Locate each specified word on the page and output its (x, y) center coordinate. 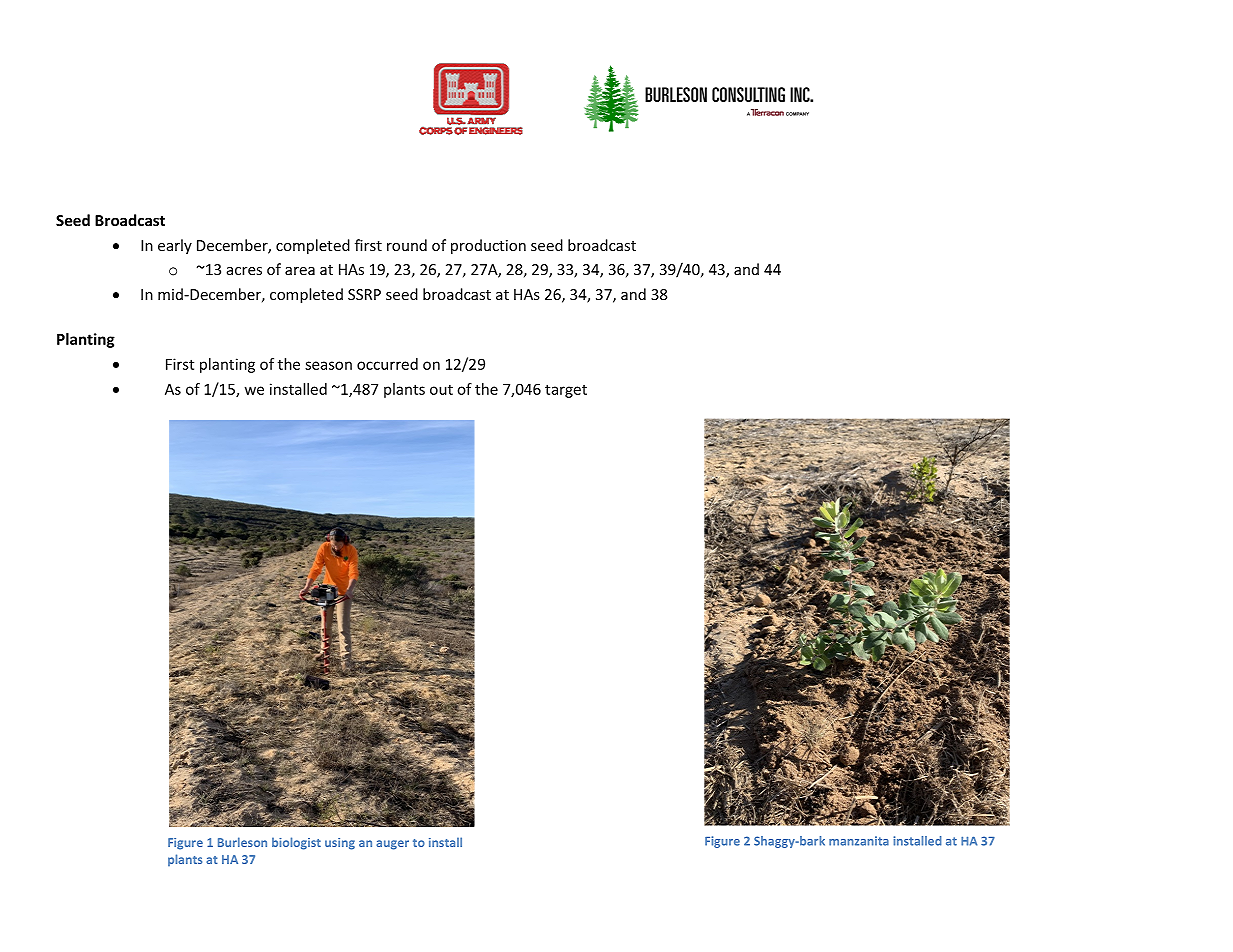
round (407, 245)
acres (244, 271)
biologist (296, 843)
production (488, 246)
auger (392, 845)
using (340, 844)
